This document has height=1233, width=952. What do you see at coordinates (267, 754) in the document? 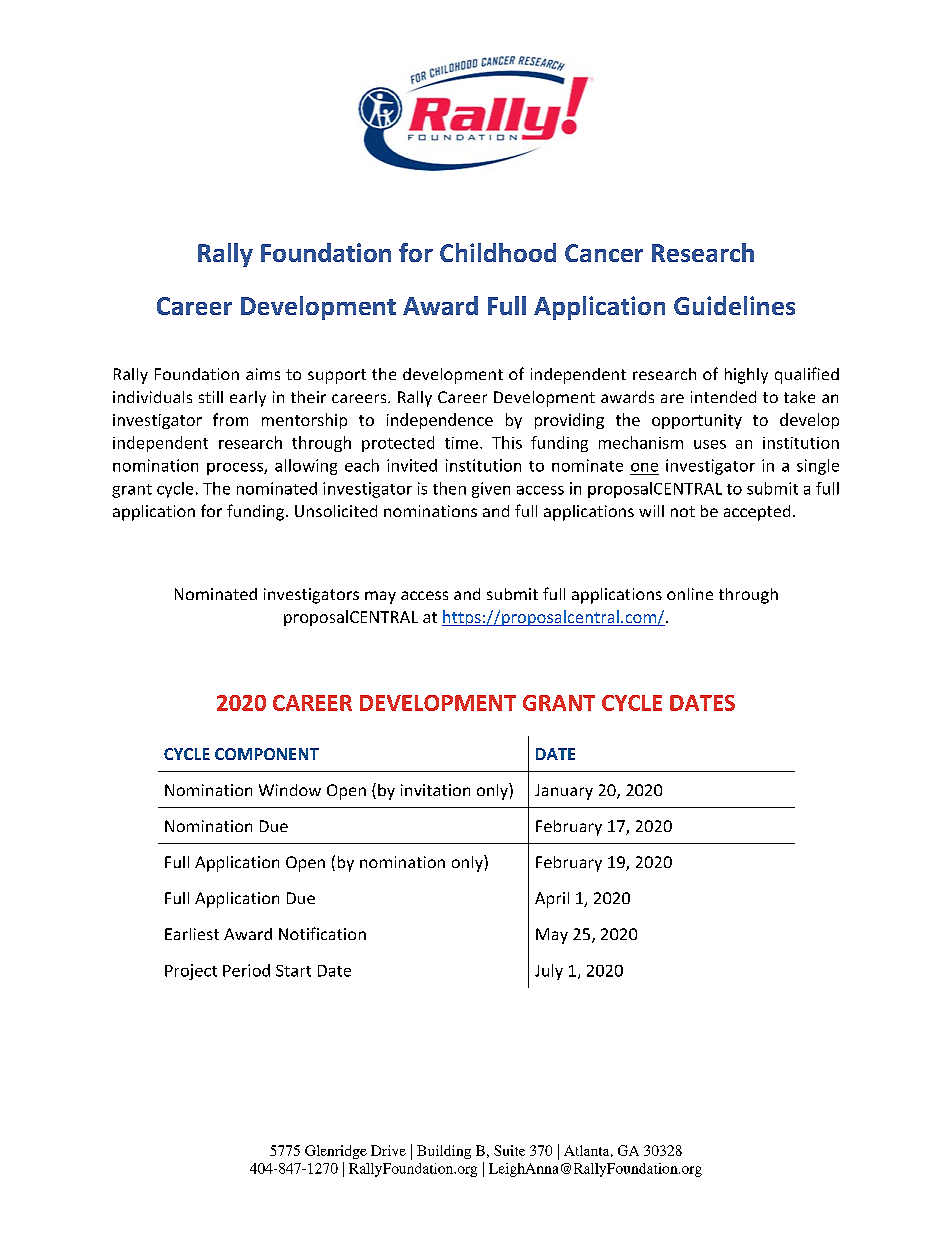
I see `COMPONENT` at bounding box center [267, 754].
